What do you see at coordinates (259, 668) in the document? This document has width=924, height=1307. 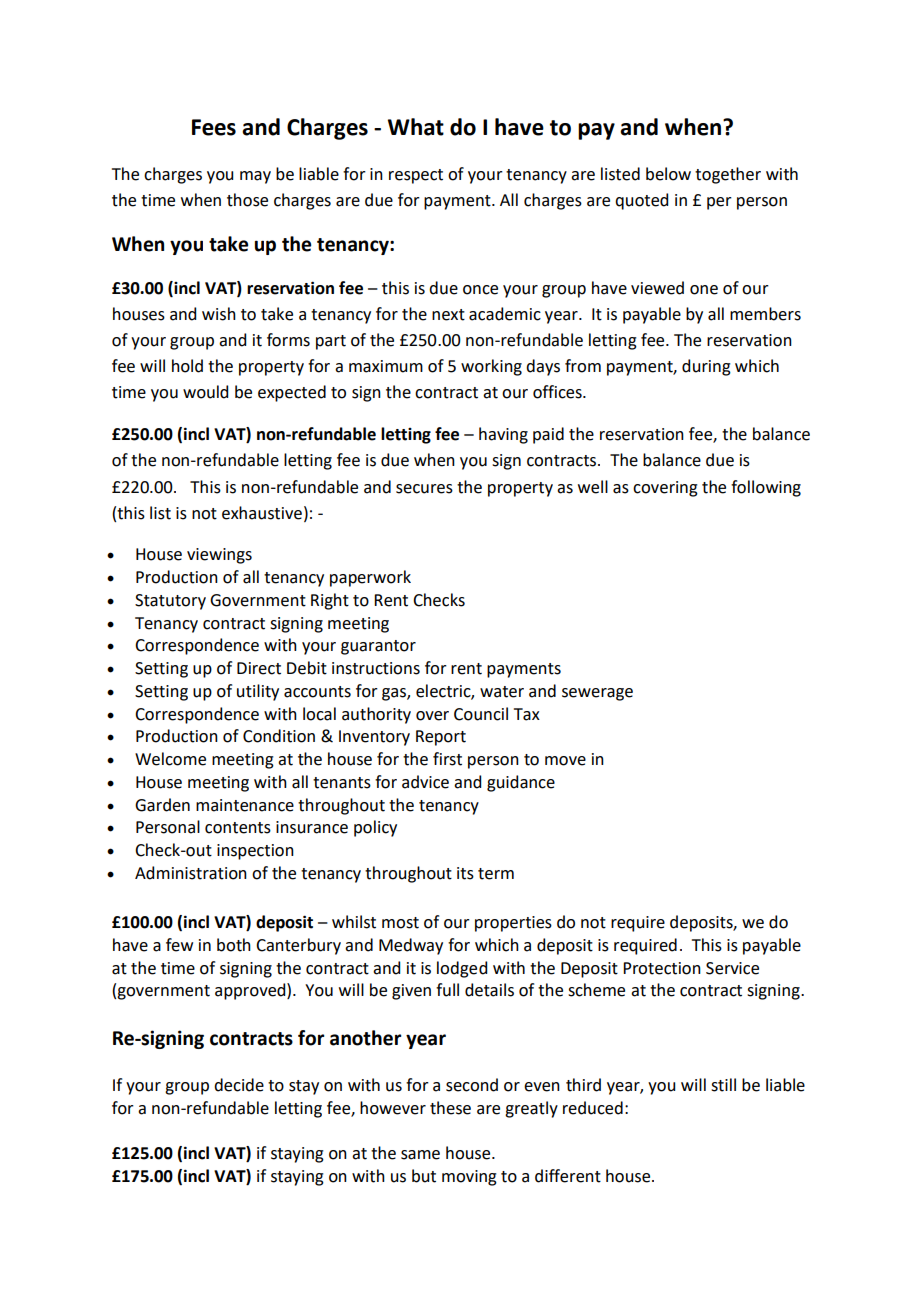 I see `Direct` at bounding box center [259, 668].
